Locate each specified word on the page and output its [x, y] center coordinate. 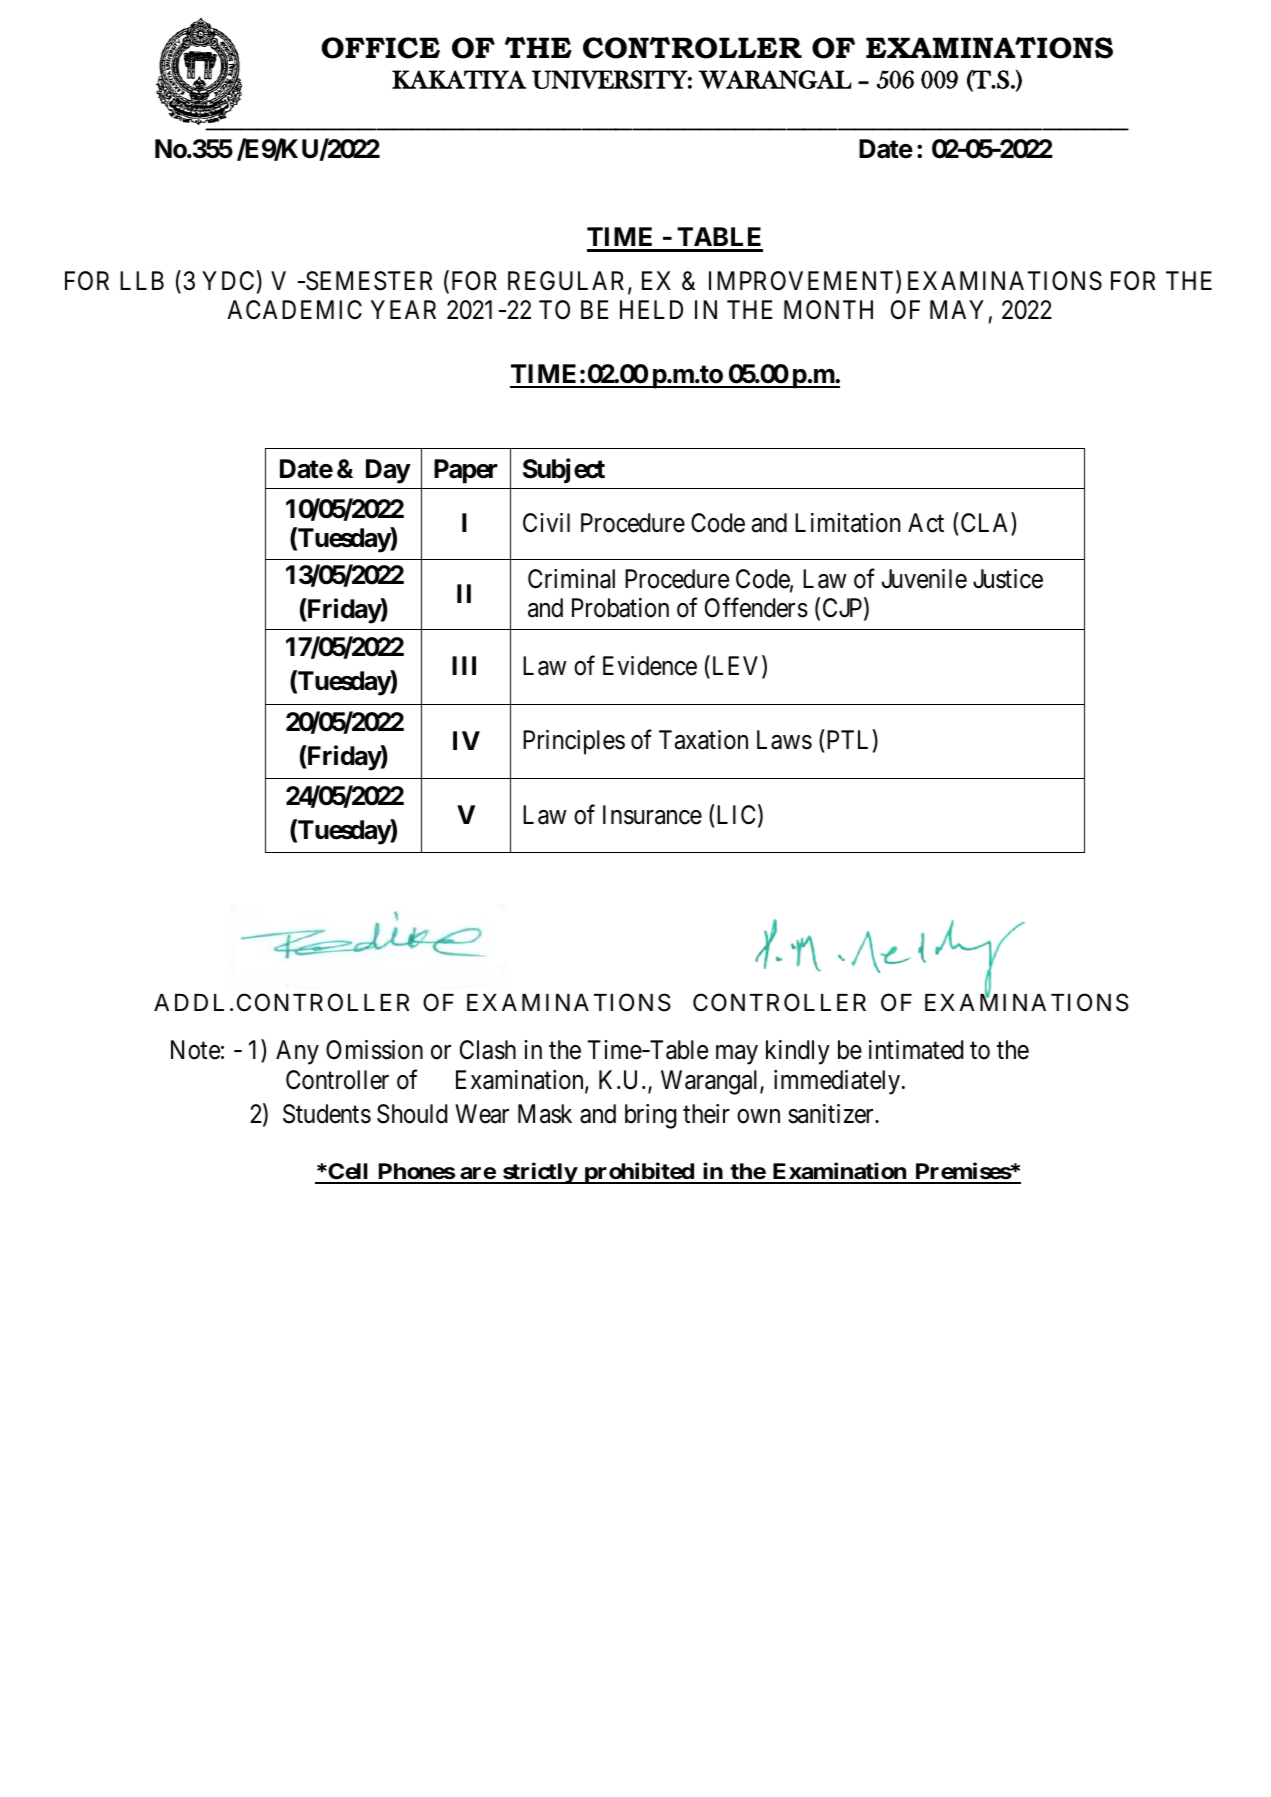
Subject [564, 471]
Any [297, 1052]
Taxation [703, 740]
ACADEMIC [294, 310]
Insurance [652, 815]
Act [926, 523]
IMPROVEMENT [803, 282]
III [464, 665]
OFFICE [381, 48]
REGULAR [568, 282]
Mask [545, 1114]
